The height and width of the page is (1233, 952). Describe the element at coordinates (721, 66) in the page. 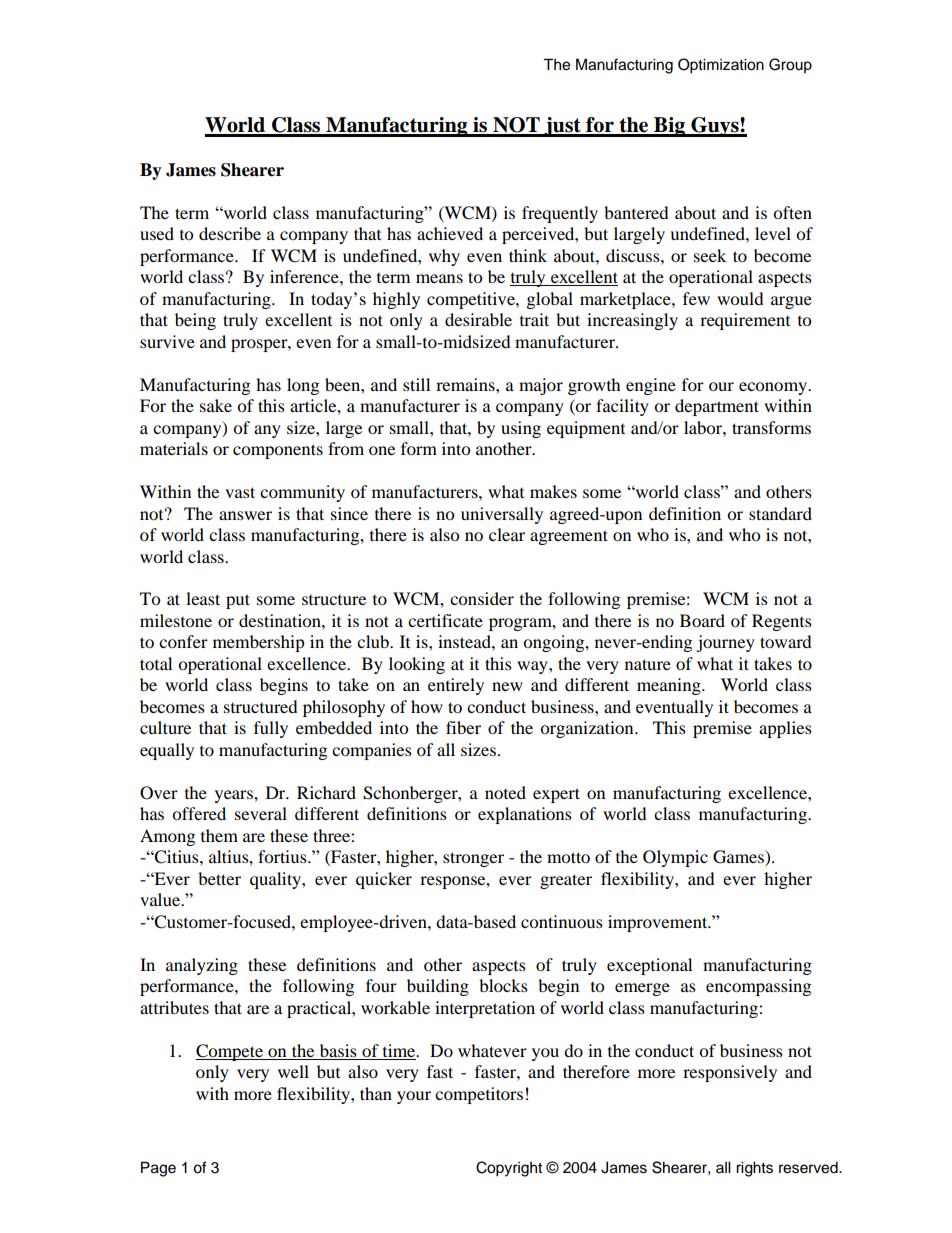

I see `Optimization` at that location.
